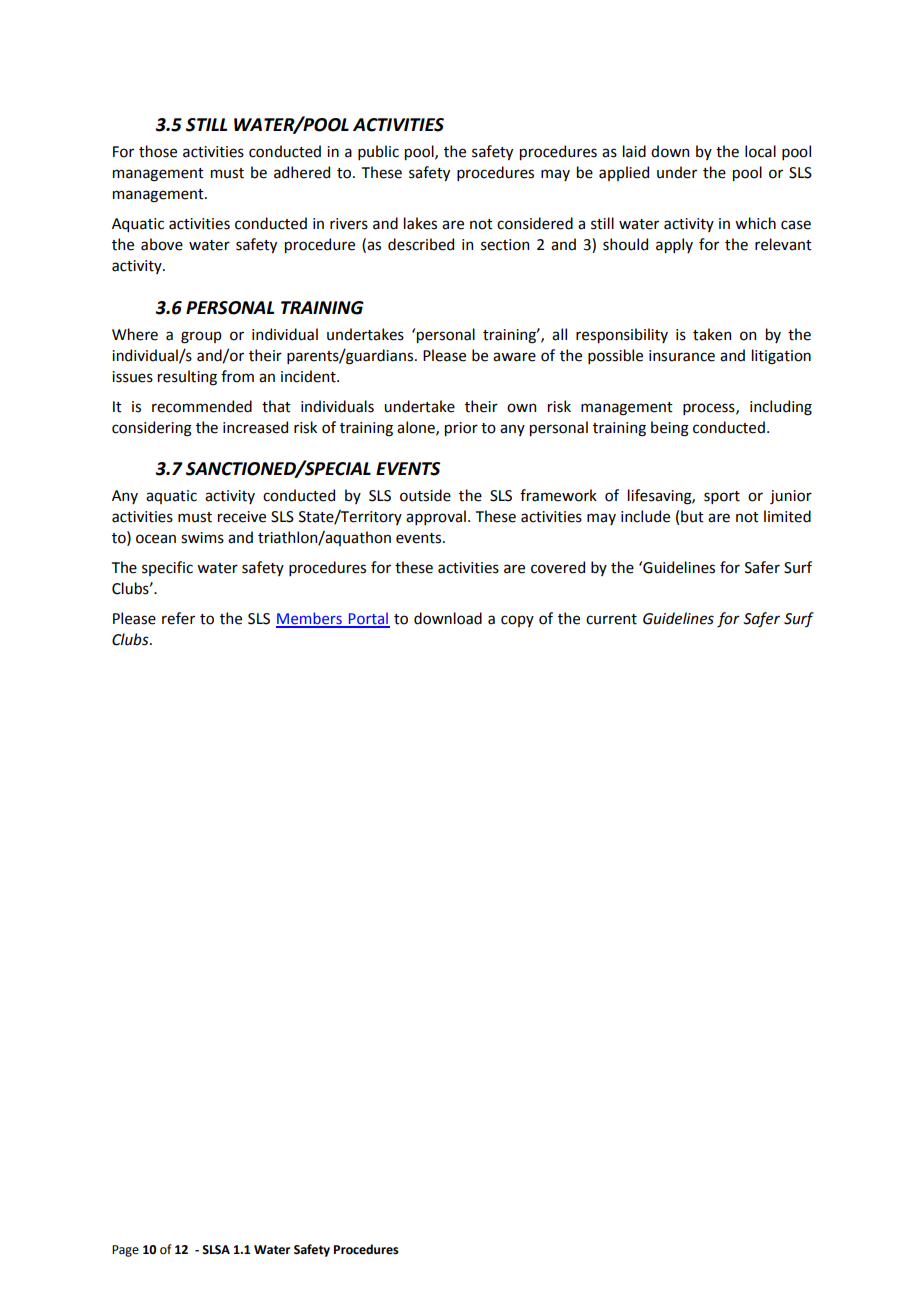 This document has height=1308, width=924. What do you see at coordinates (178, 618) in the document?
I see `refer` at bounding box center [178, 618].
